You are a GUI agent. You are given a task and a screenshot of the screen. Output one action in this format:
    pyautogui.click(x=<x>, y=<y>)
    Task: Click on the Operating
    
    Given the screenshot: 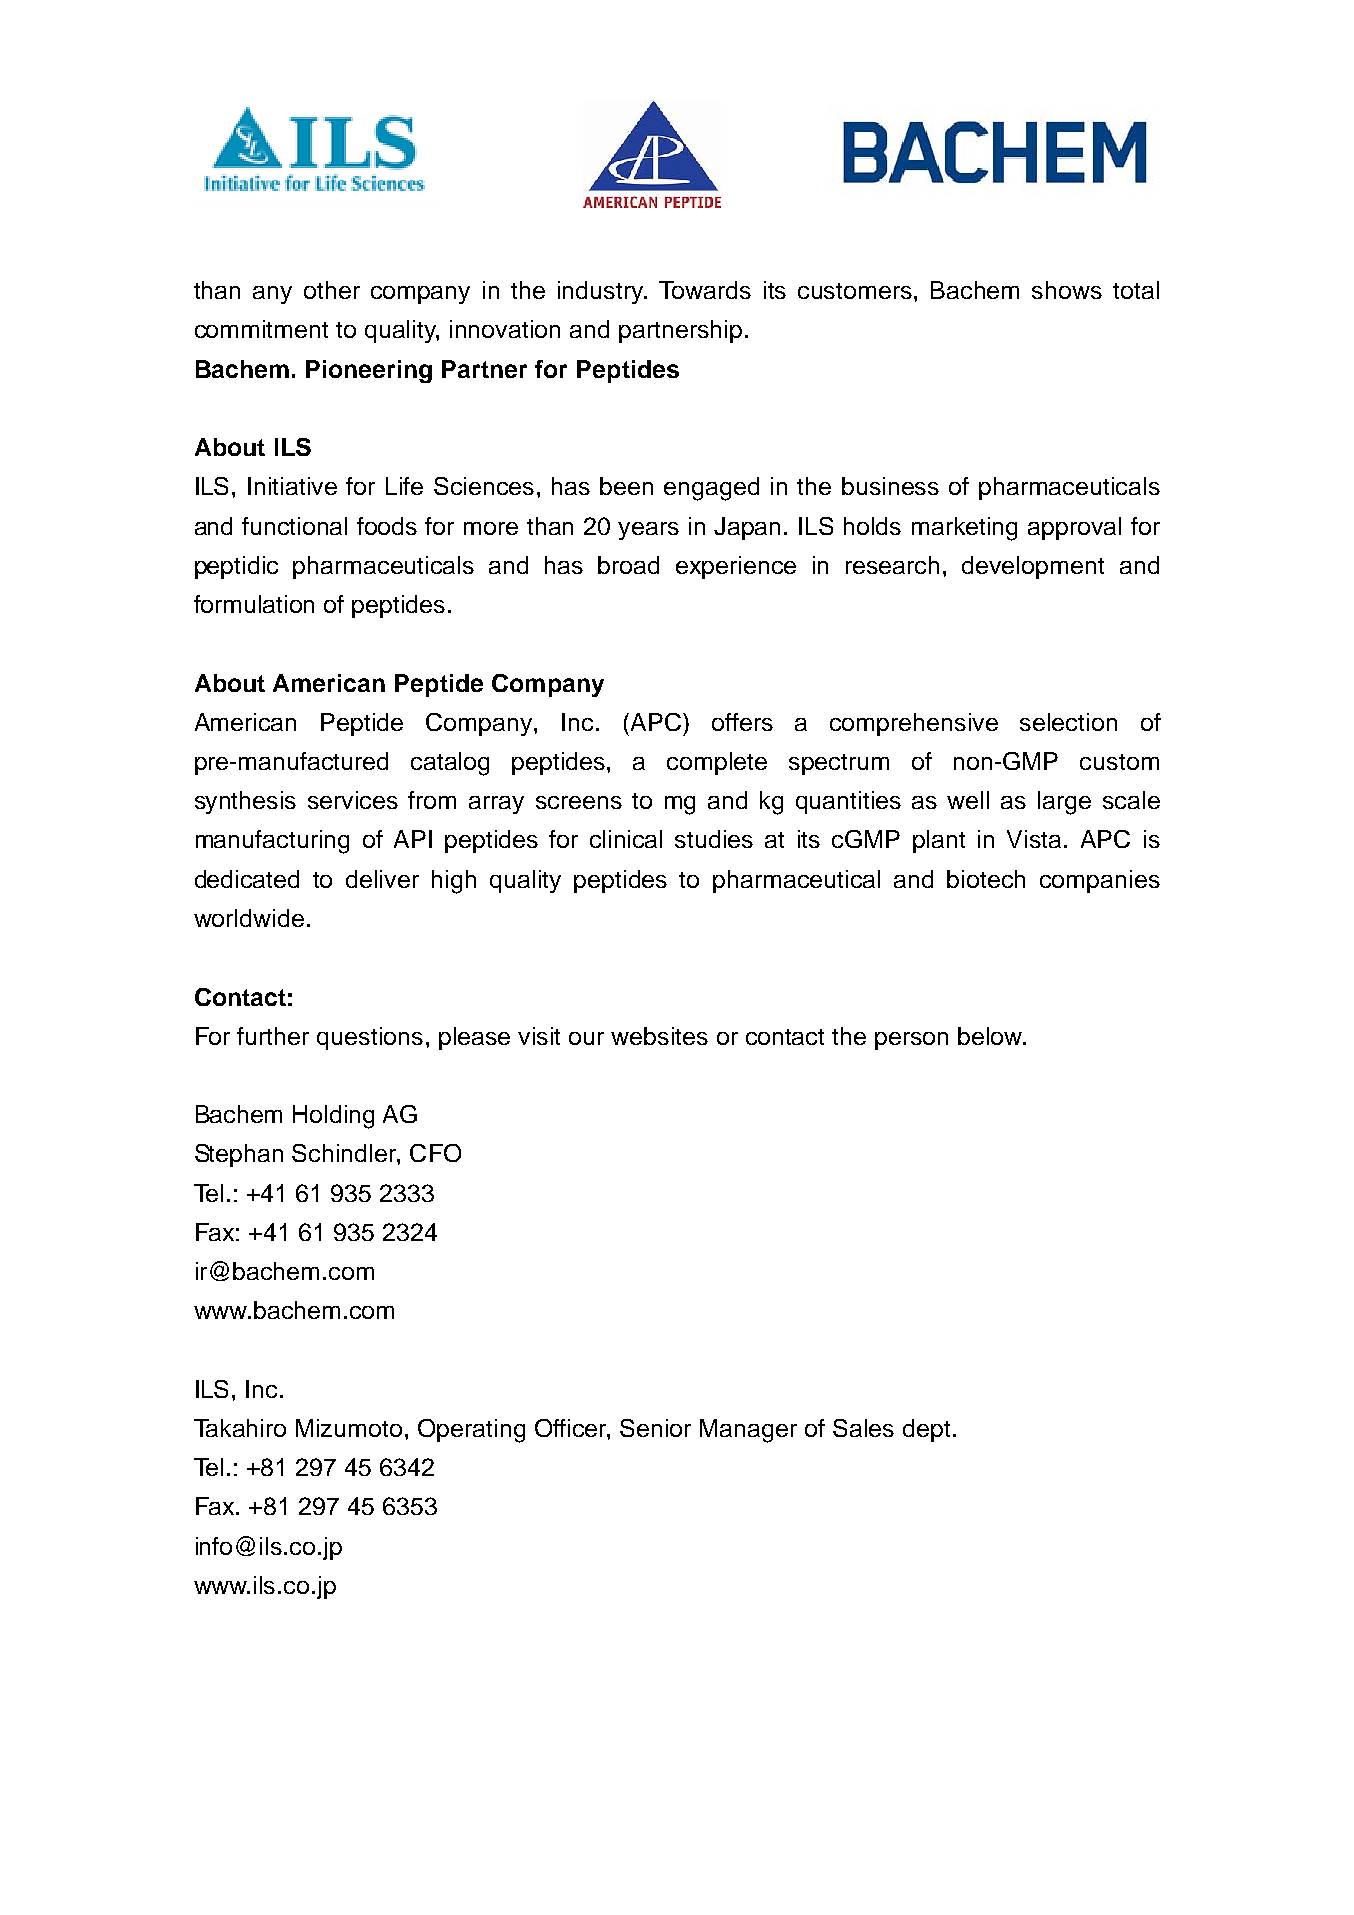 What is the action you would take?
    pyautogui.click(x=471, y=1431)
